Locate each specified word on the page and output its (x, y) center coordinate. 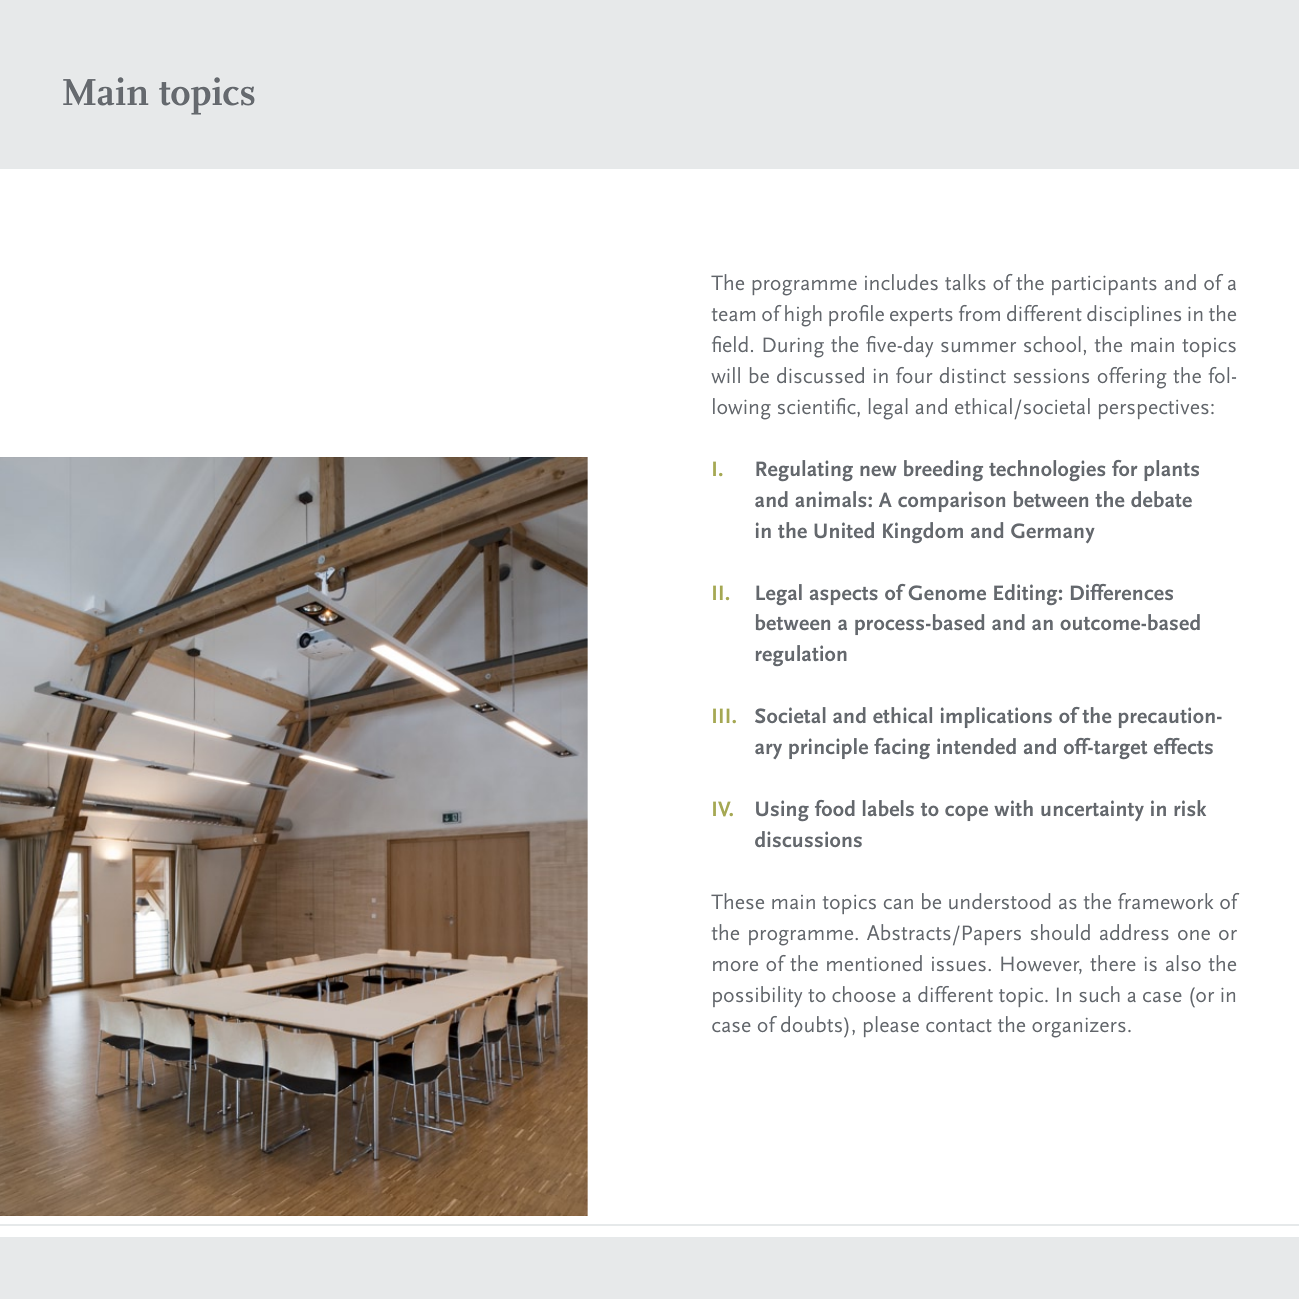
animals (832, 499)
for (1125, 468)
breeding (943, 470)
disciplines (1134, 315)
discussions (808, 839)
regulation (801, 655)
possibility (757, 996)
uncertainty (1092, 810)
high (803, 316)
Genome (947, 592)
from (979, 313)
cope (966, 813)
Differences (1122, 592)
